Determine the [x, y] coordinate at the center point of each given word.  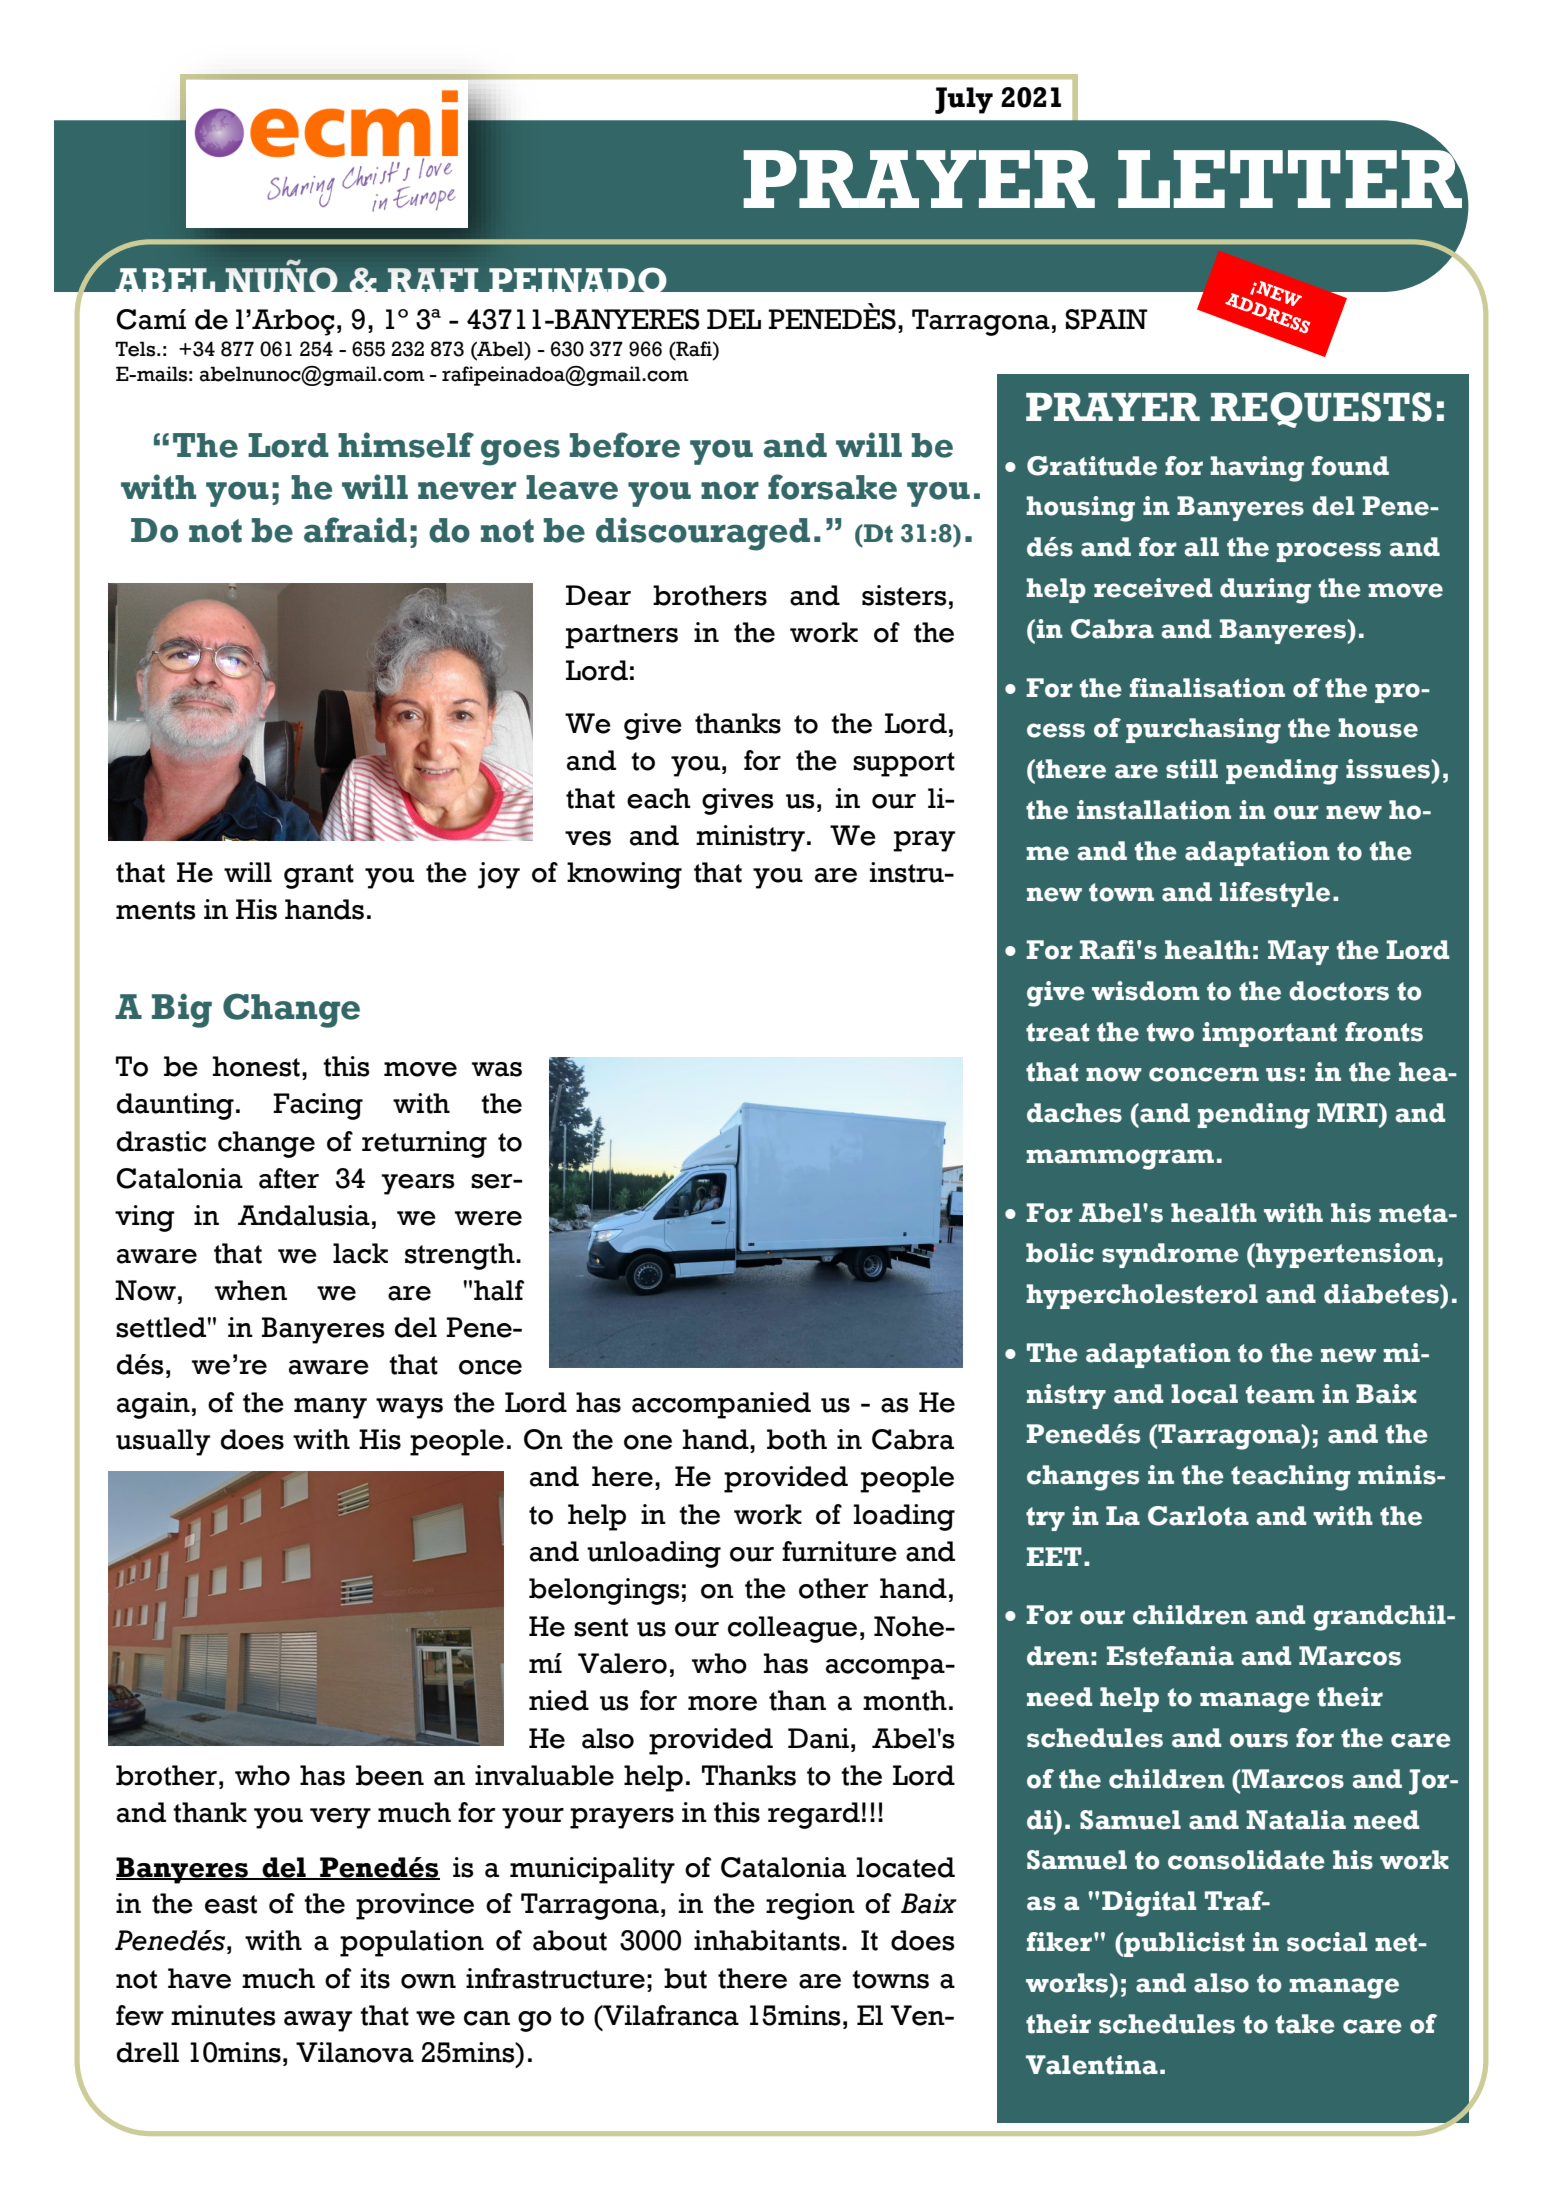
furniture [839, 1551]
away [318, 2021]
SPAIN [1107, 319]
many [330, 1408]
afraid [355, 530]
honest [256, 1066]
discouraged [703, 534]
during [1265, 591]
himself [406, 445]
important [1270, 1034]
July [964, 100]
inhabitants [767, 1940]
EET [1054, 1556]
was [497, 1069]
